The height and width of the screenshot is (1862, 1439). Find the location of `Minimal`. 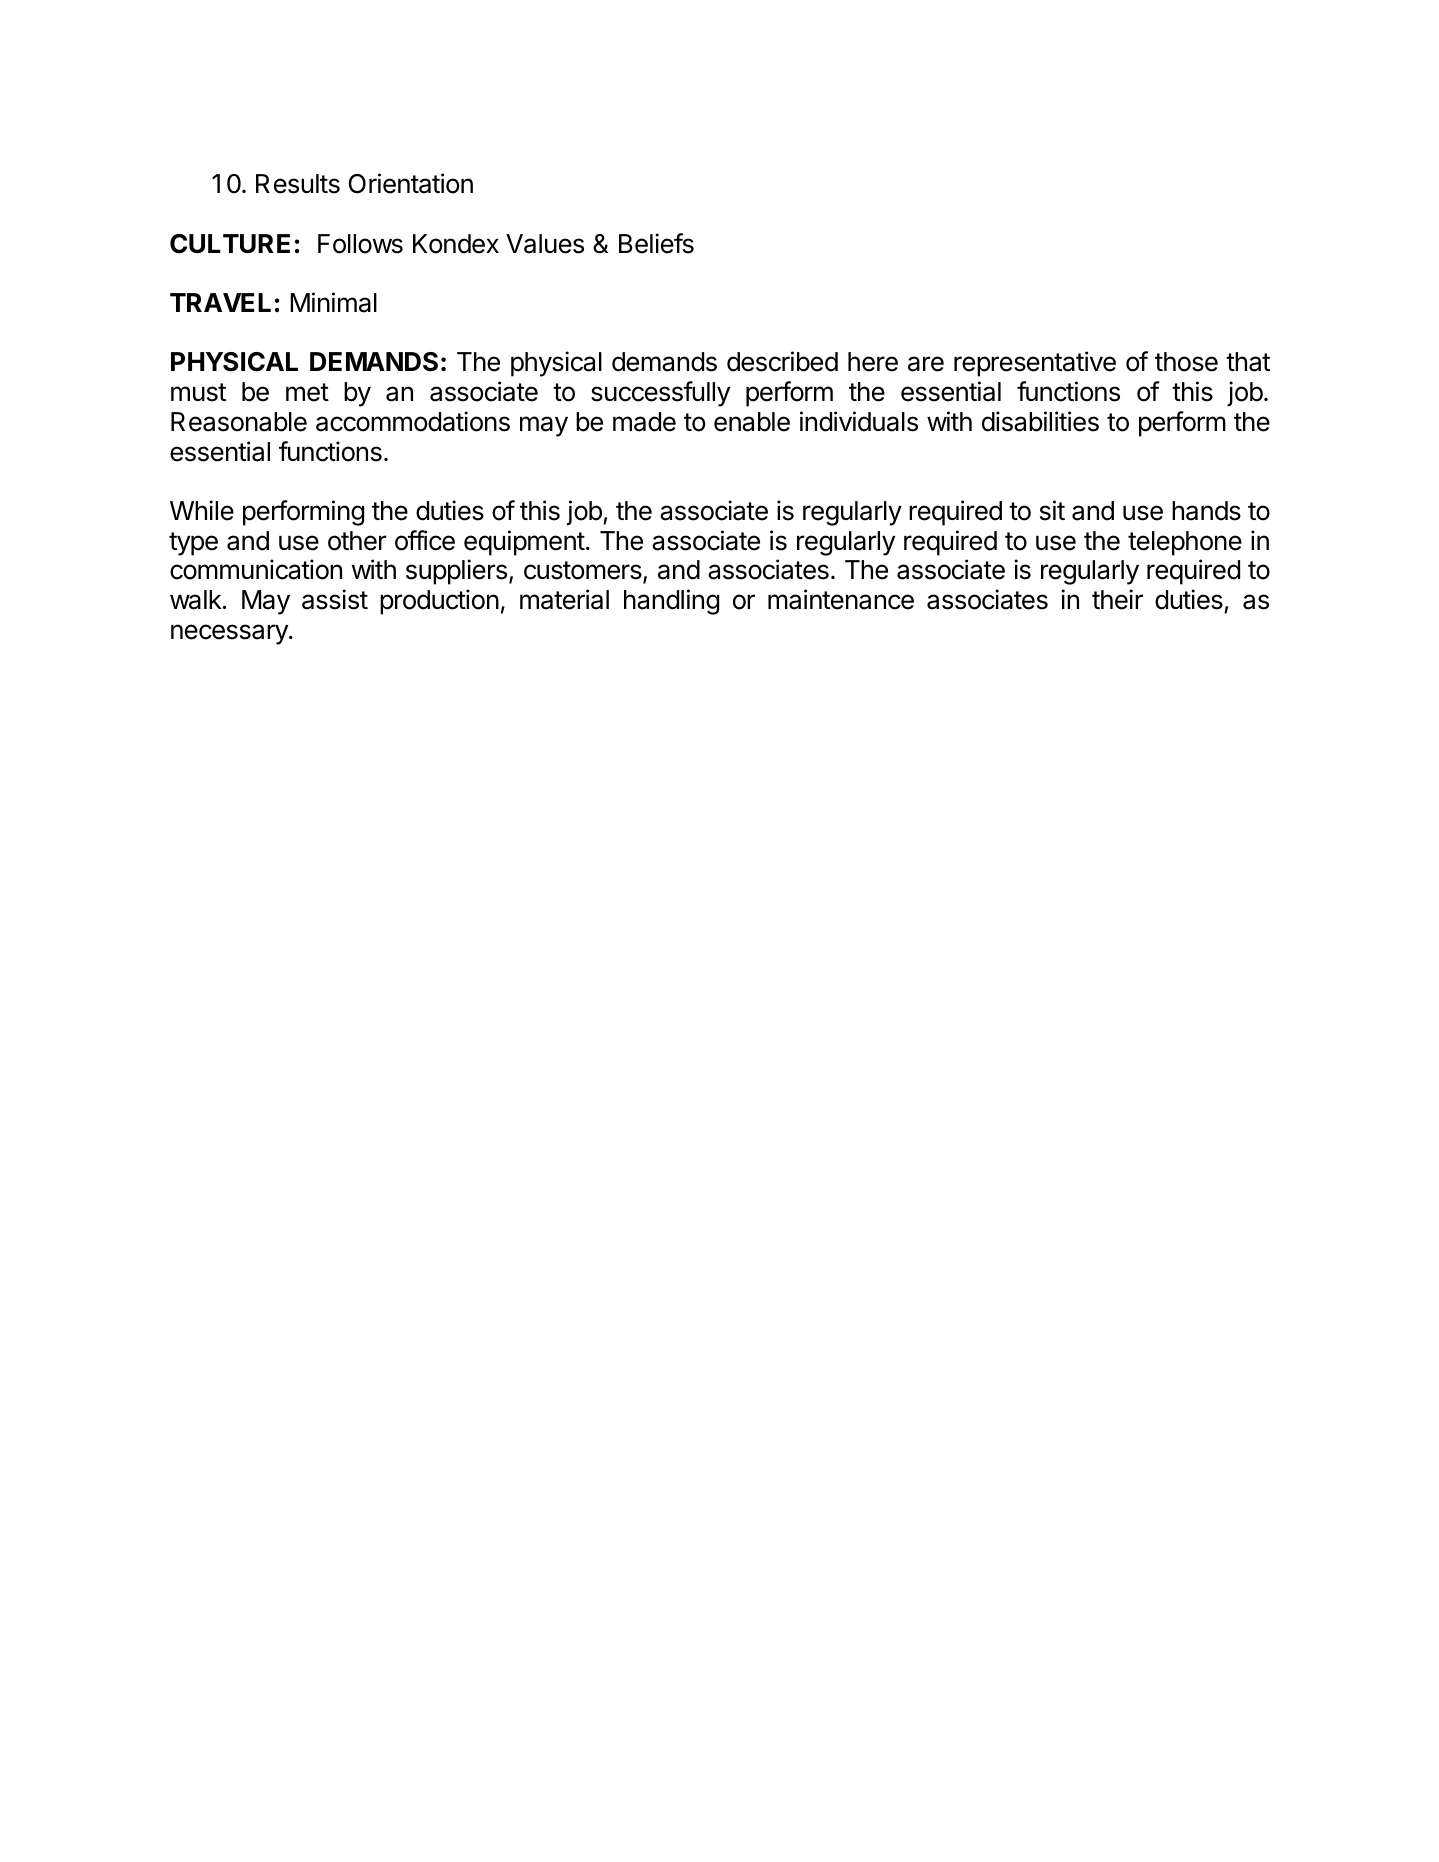

Minimal is located at coordinates (333, 302).
